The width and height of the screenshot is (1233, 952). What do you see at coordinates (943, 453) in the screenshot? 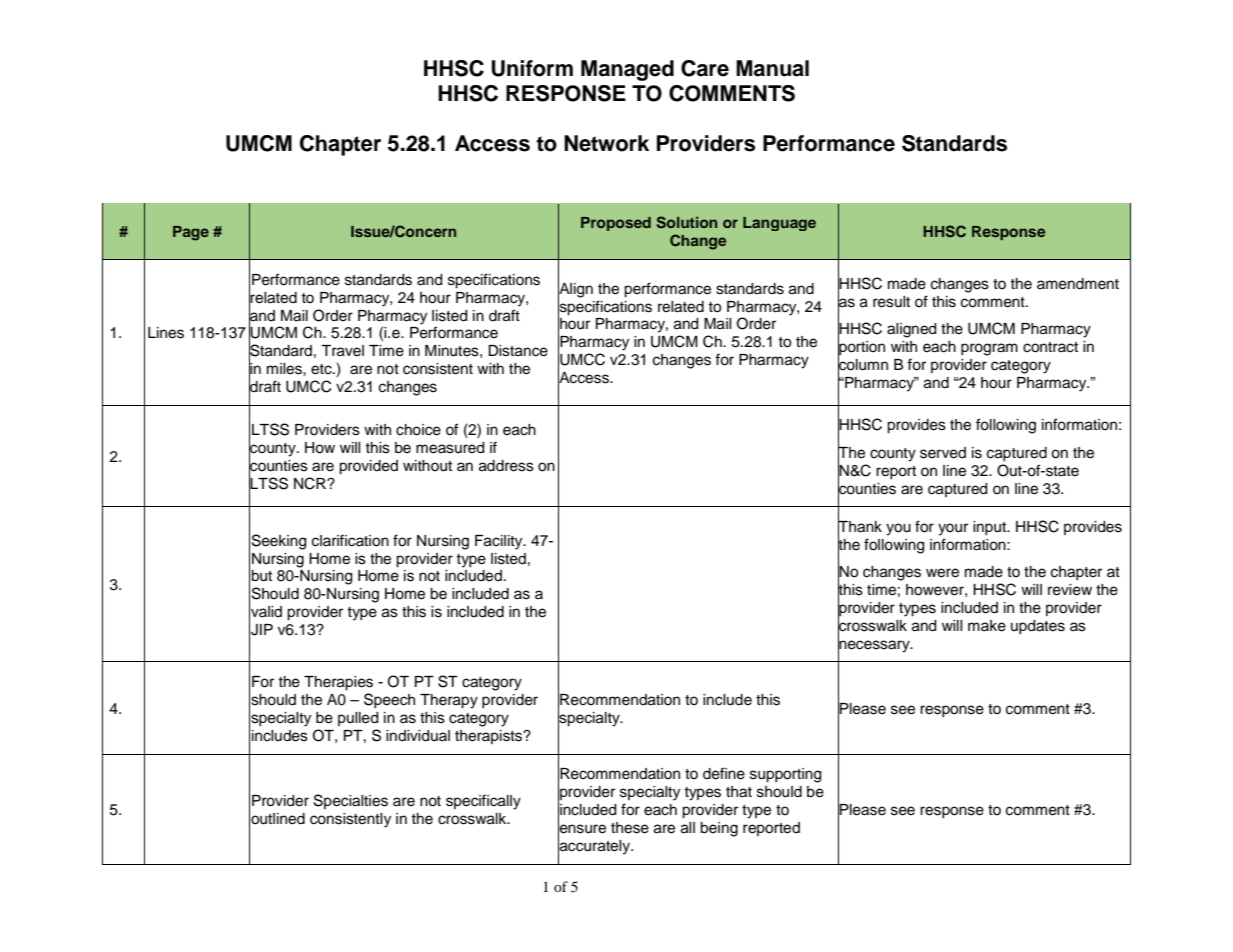
I see `served` at bounding box center [943, 453].
